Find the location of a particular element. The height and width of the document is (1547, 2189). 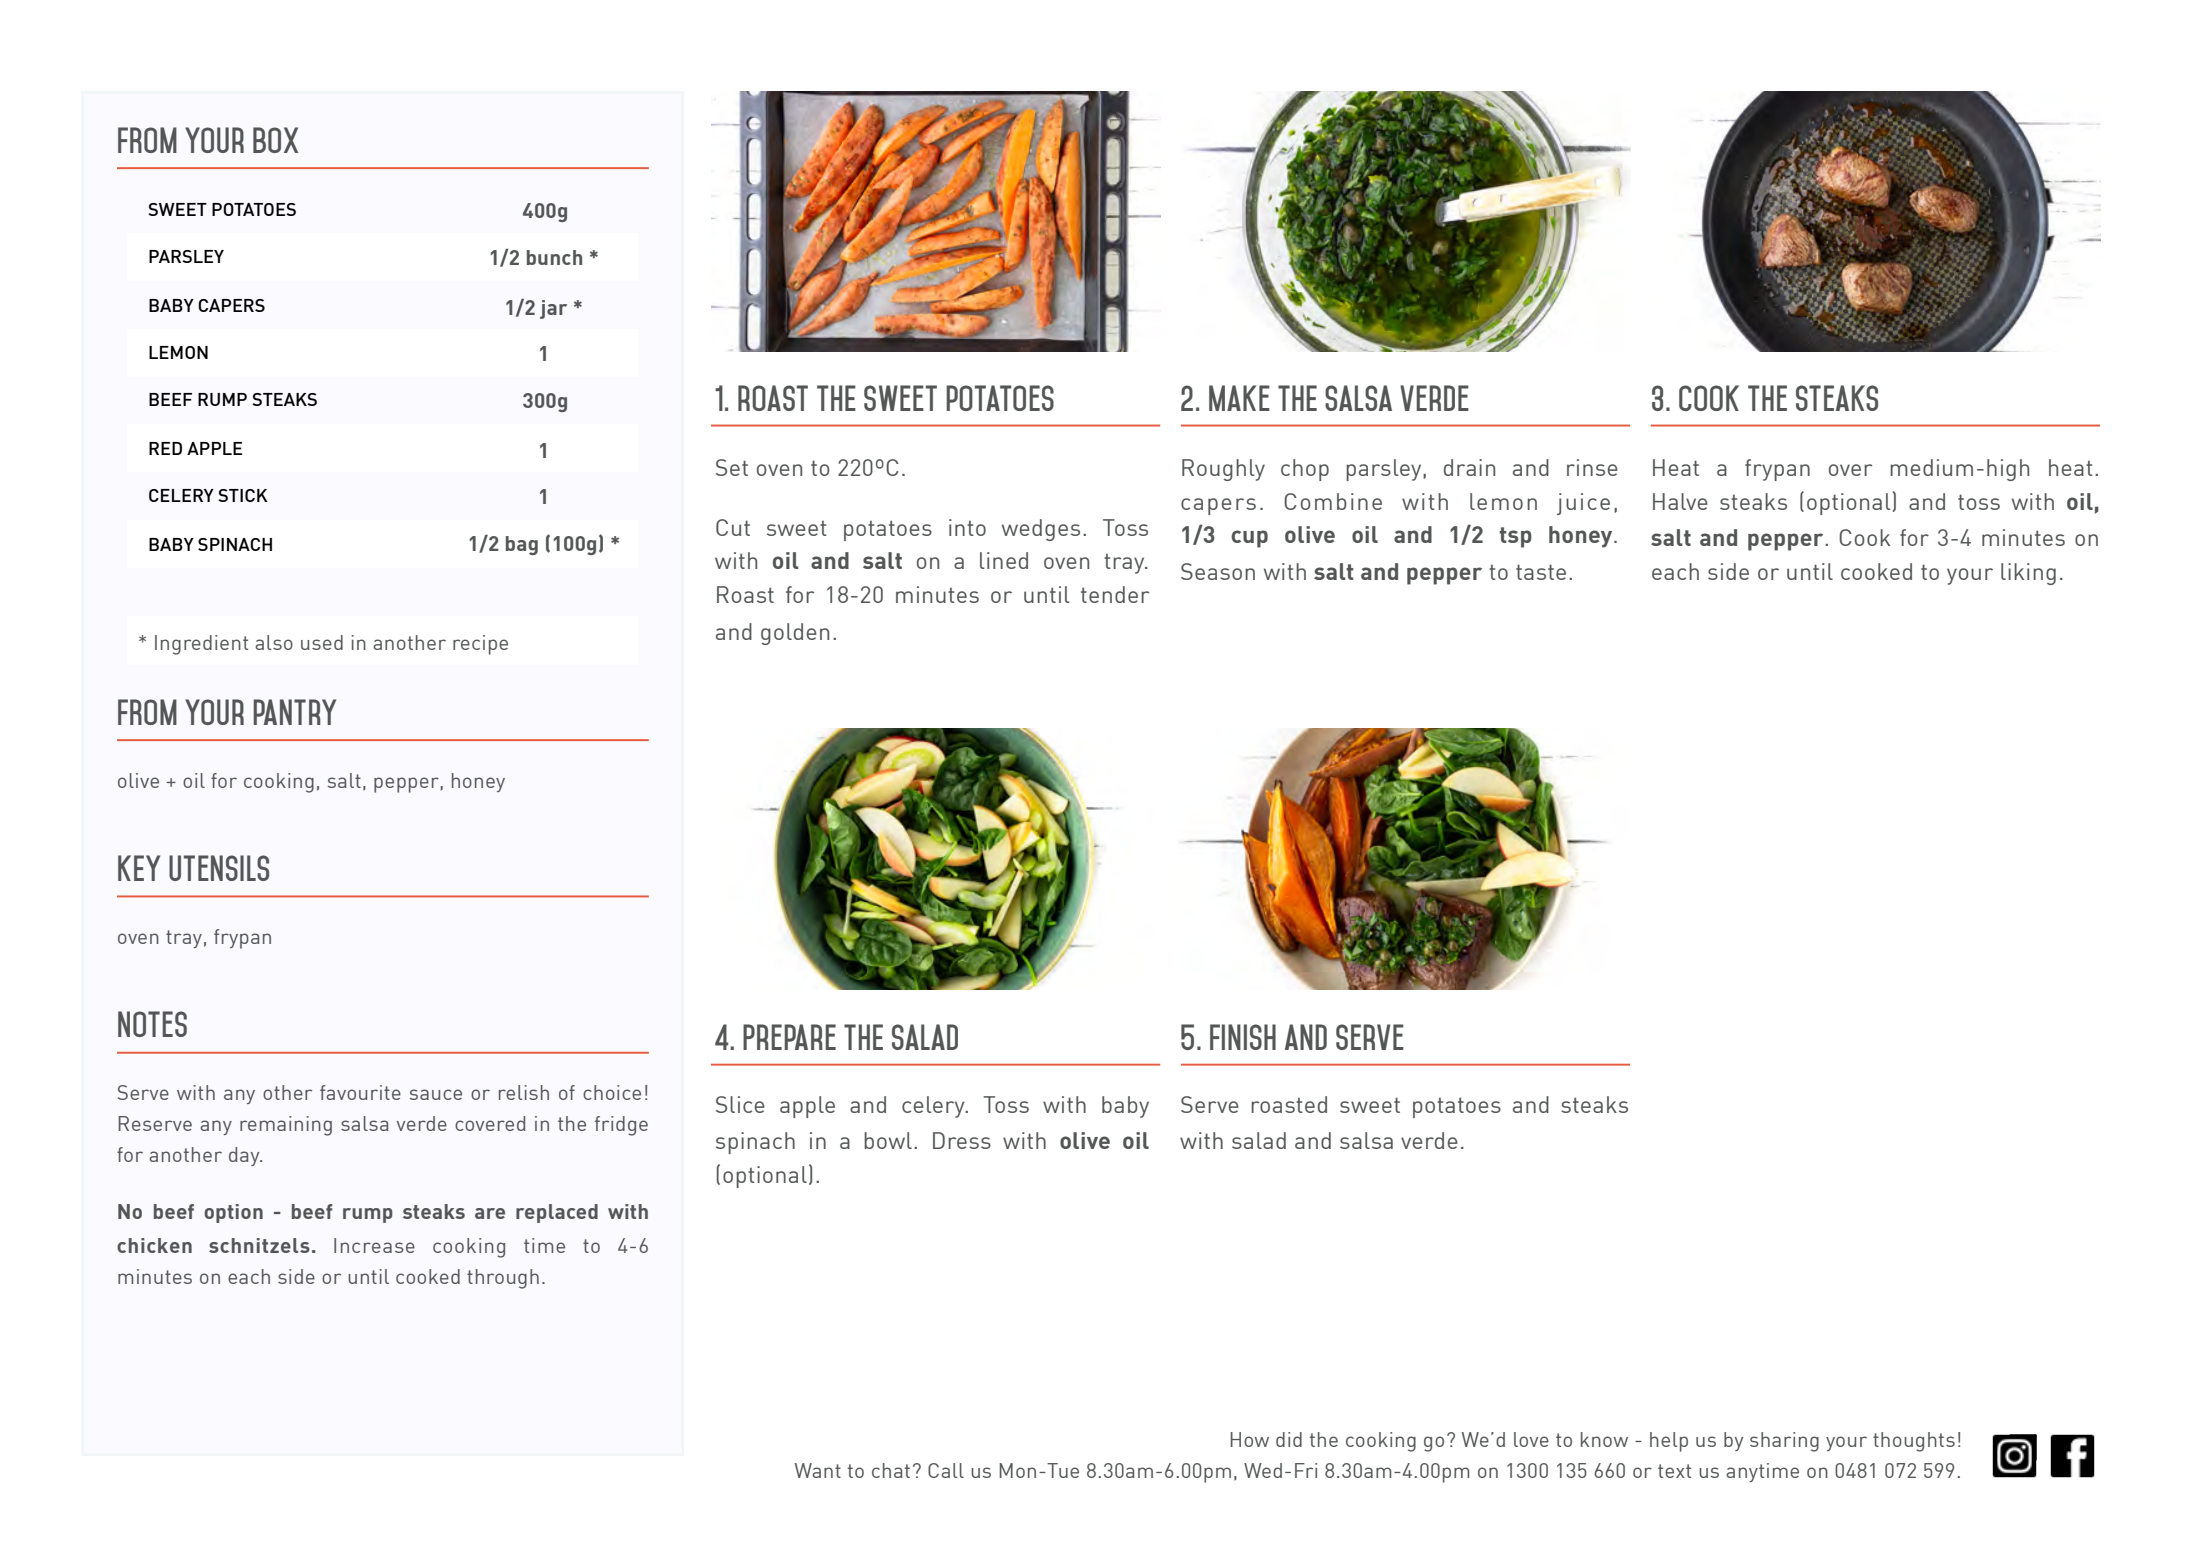

sharing is located at coordinates (1784, 1442).
